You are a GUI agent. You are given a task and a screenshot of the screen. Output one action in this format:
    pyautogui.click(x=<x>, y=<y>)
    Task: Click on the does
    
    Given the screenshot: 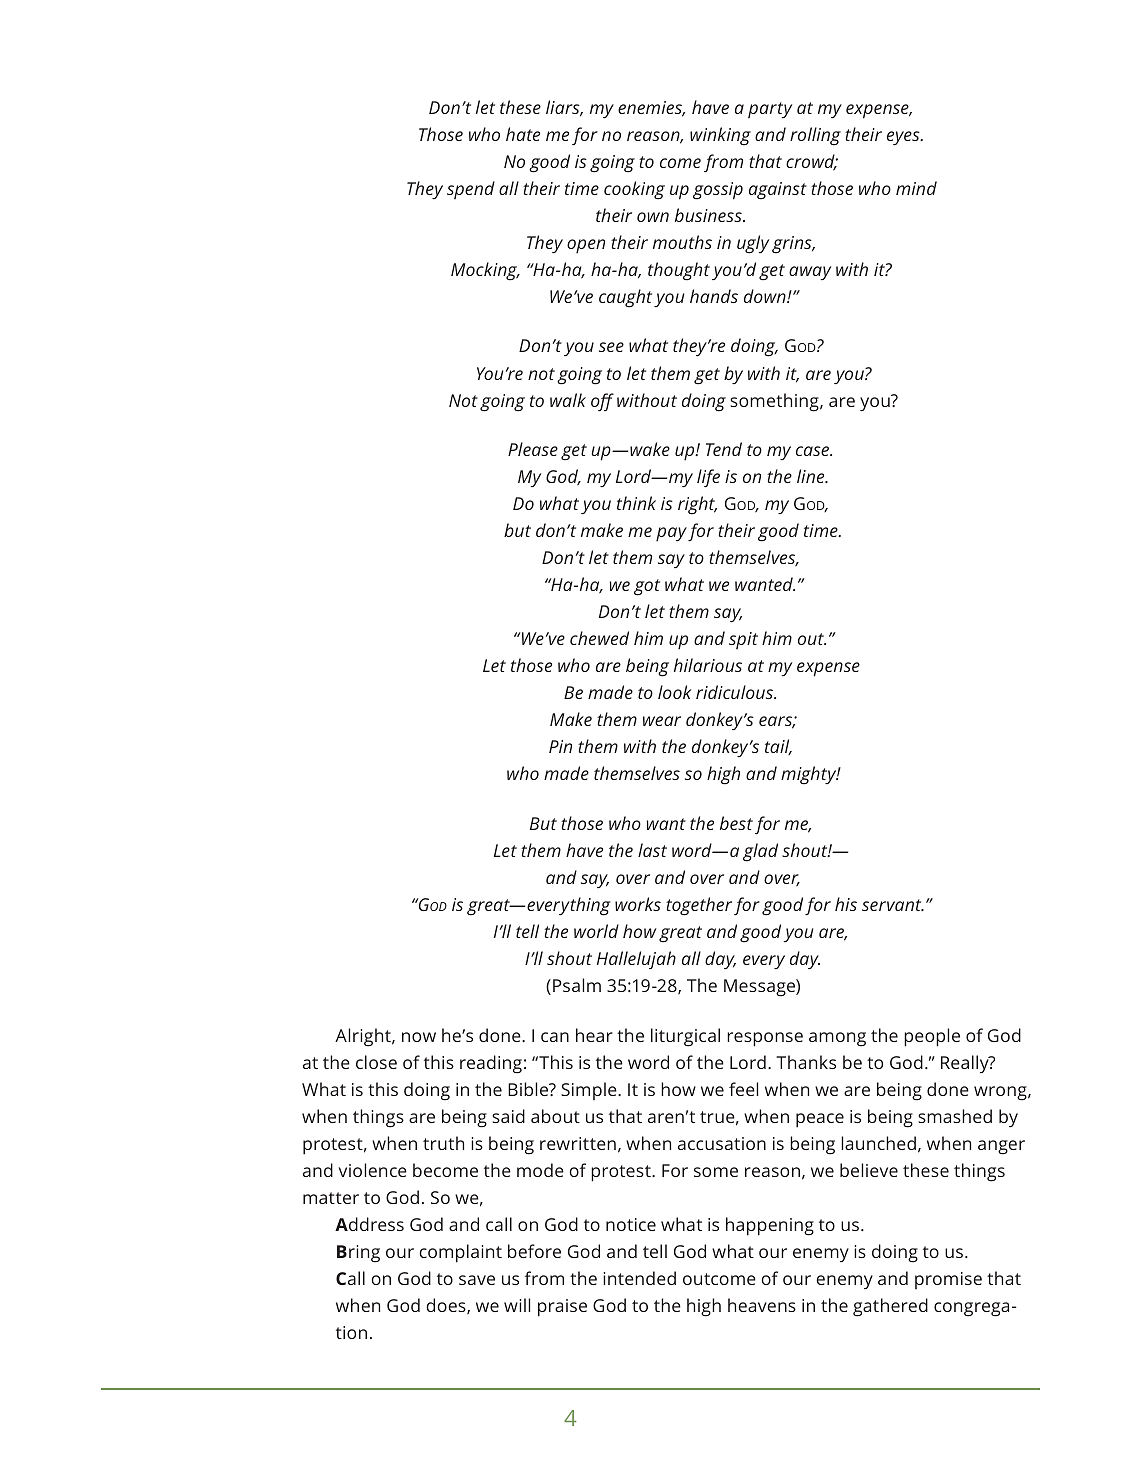 What is the action you would take?
    pyautogui.click(x=447, y=1306)
